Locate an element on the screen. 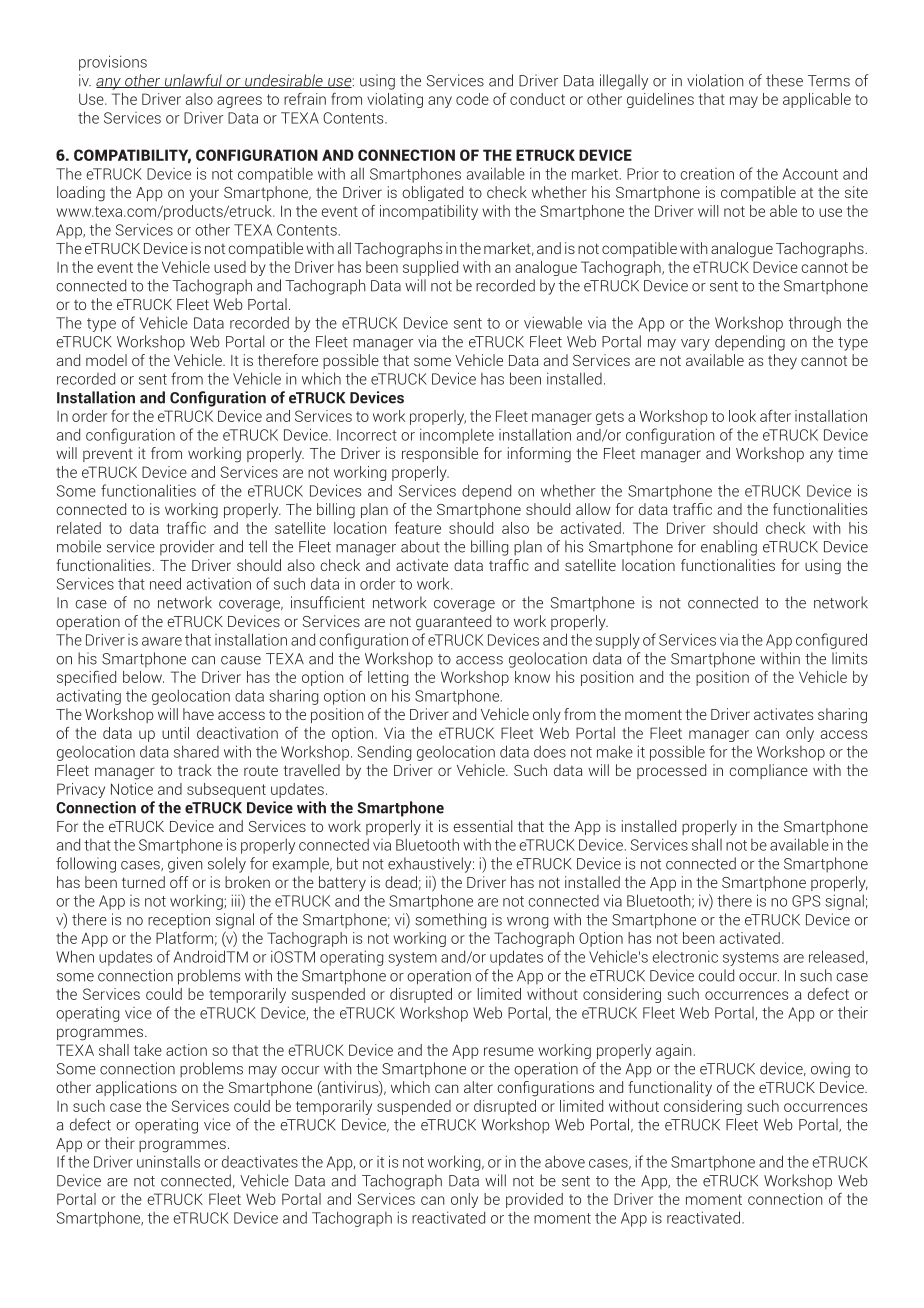 The height and width of the screenshot is (1308, 924). uninstalls is located at coordinates (168, 1161).
